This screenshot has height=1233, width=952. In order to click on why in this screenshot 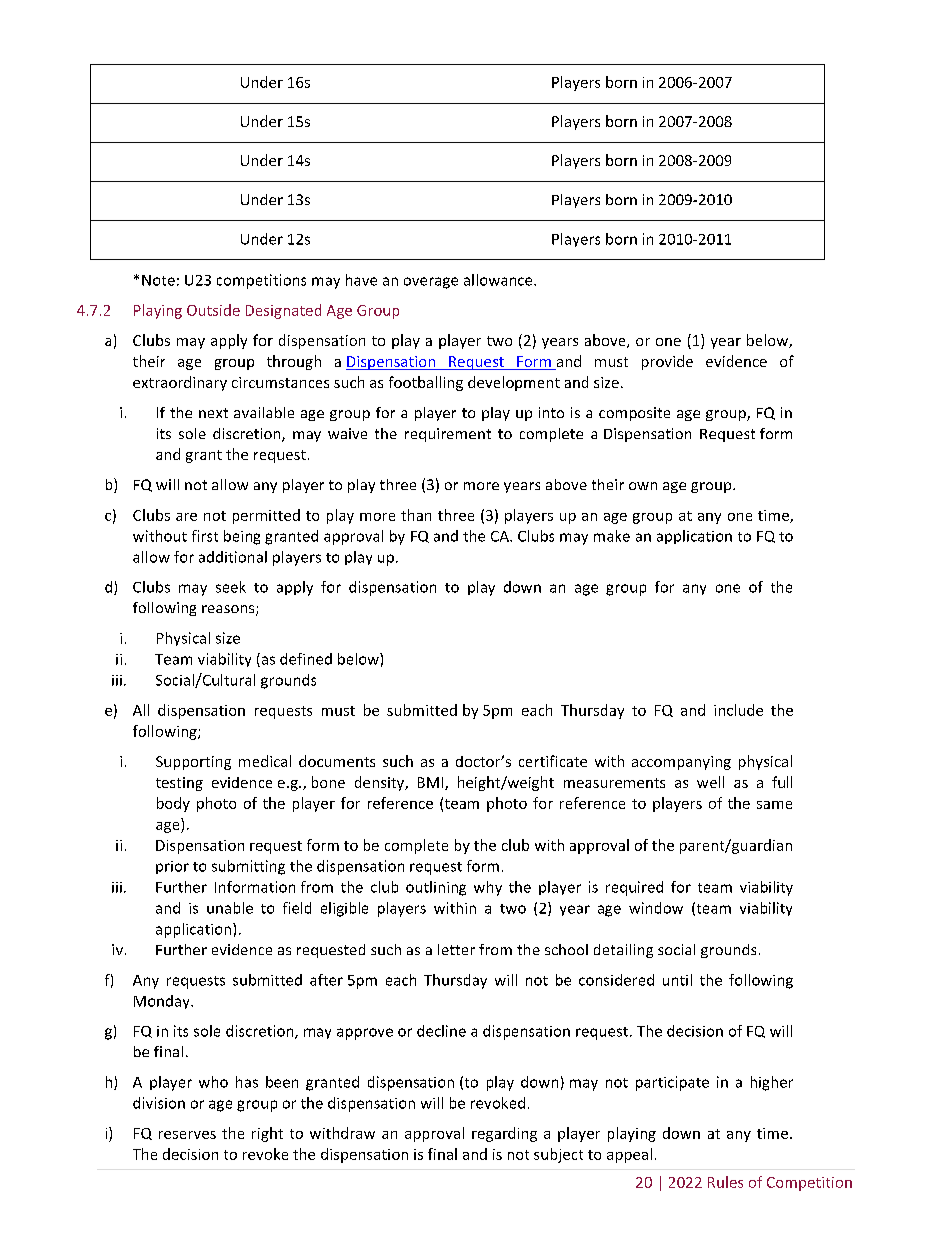, I will do `click(488, 888)`.
